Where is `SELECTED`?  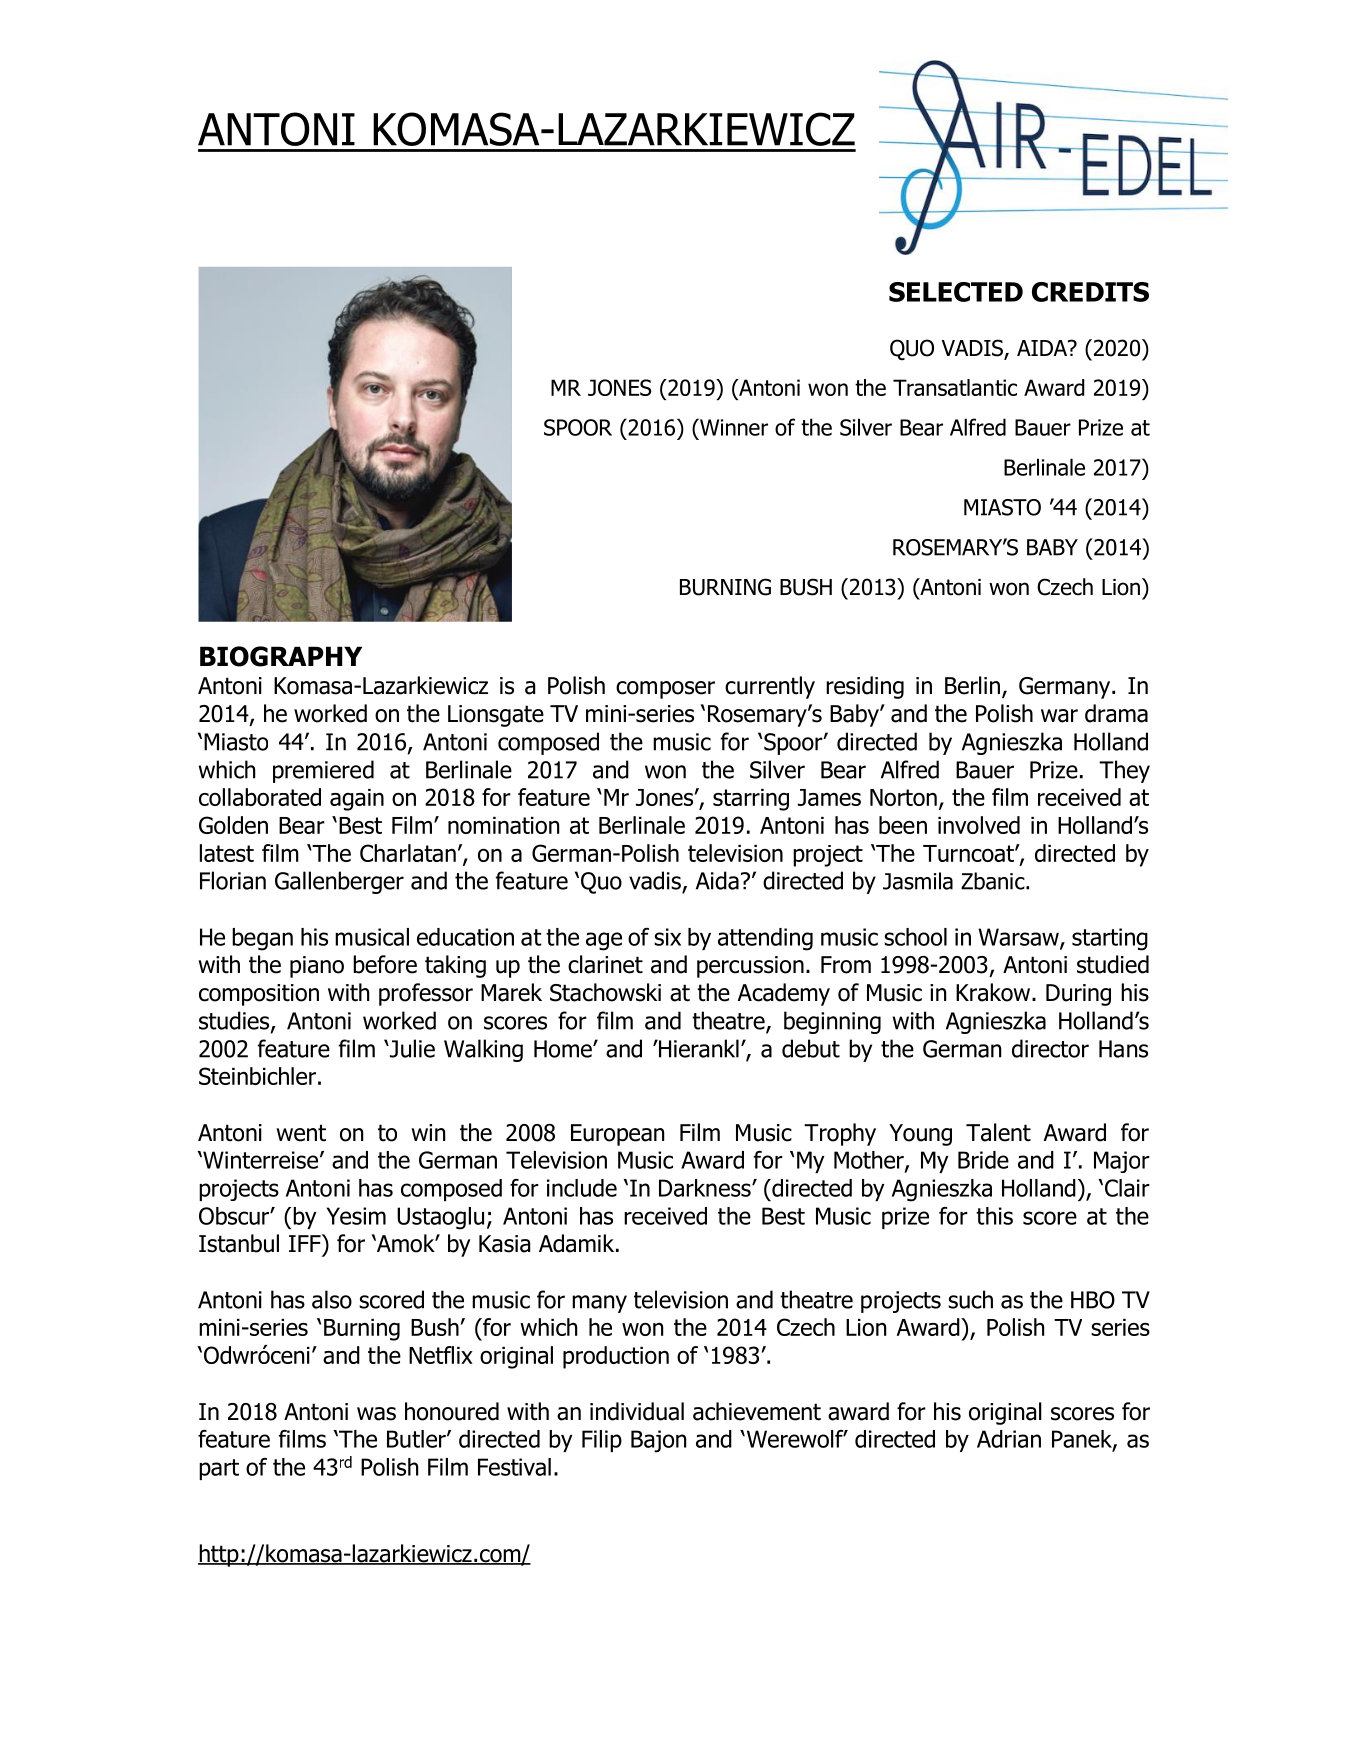
SELECTED is located at coordinates (956, 292).
